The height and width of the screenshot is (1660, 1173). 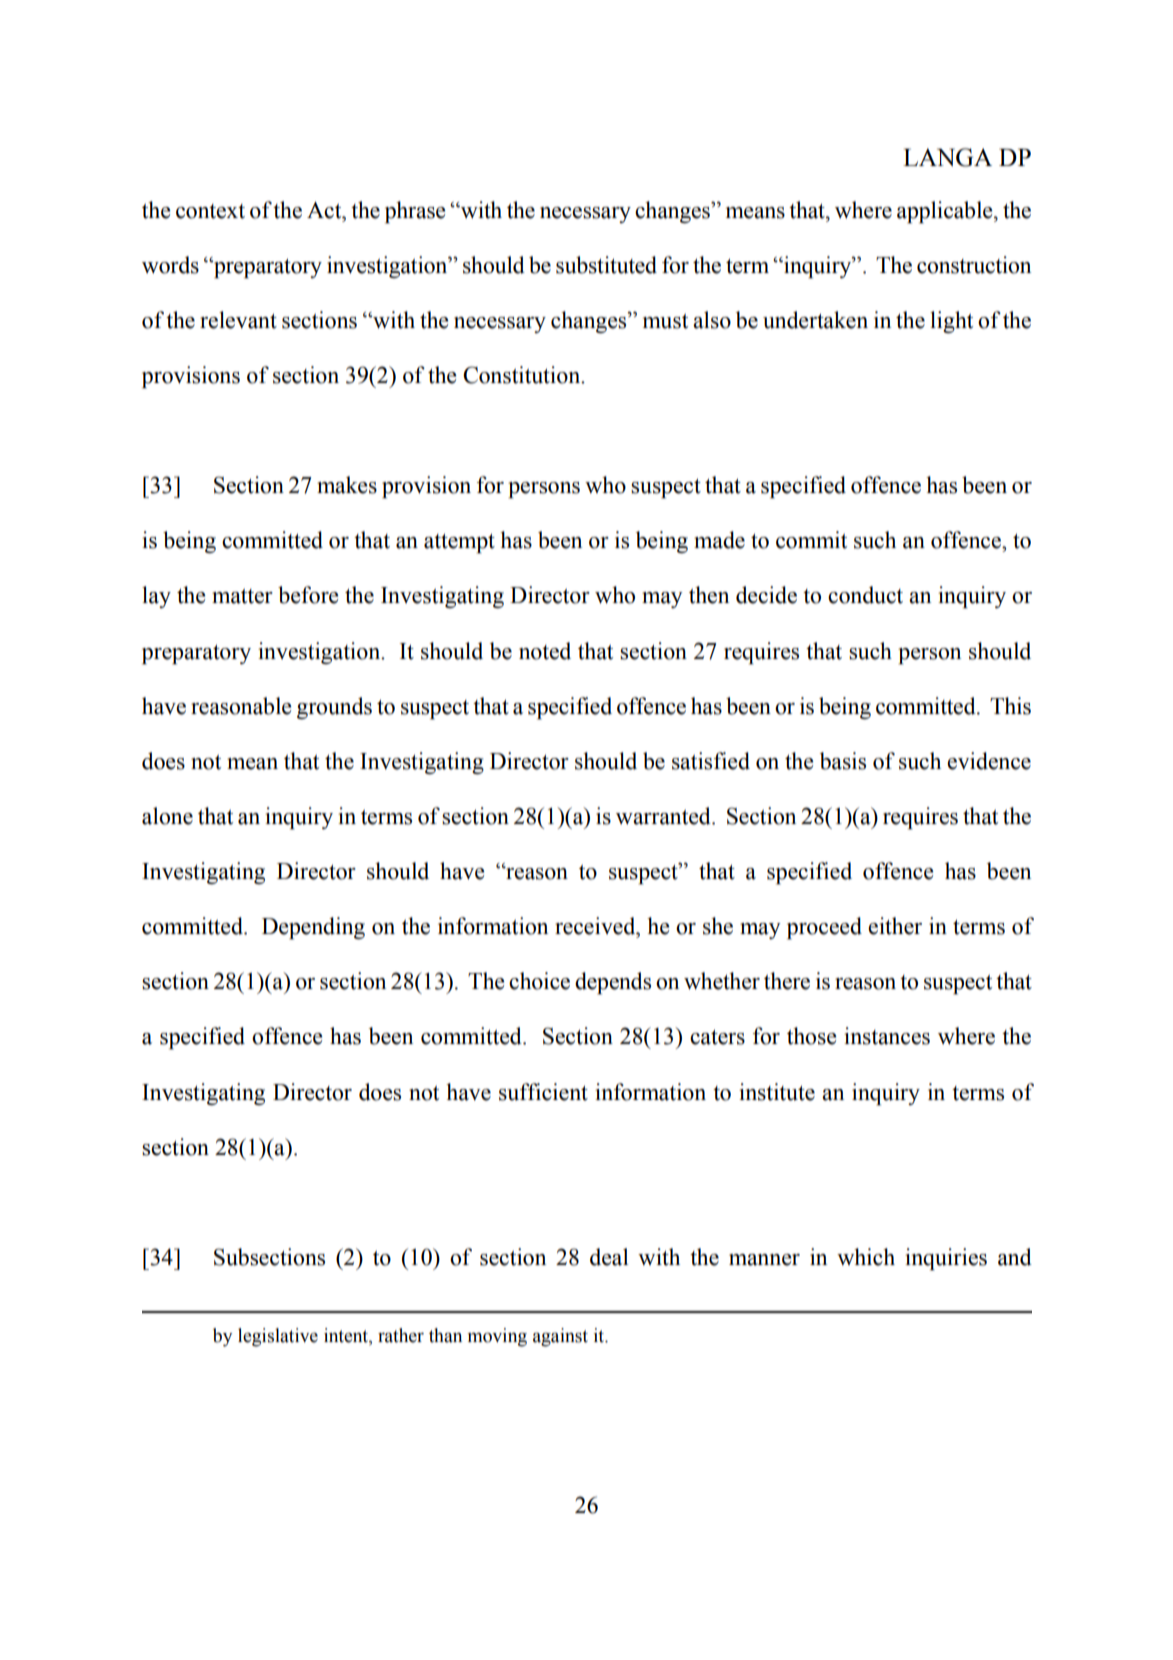 What do you see at coordinates (210, 211) in the screenshot?
I see `context` at bounding box center [210, 211].
